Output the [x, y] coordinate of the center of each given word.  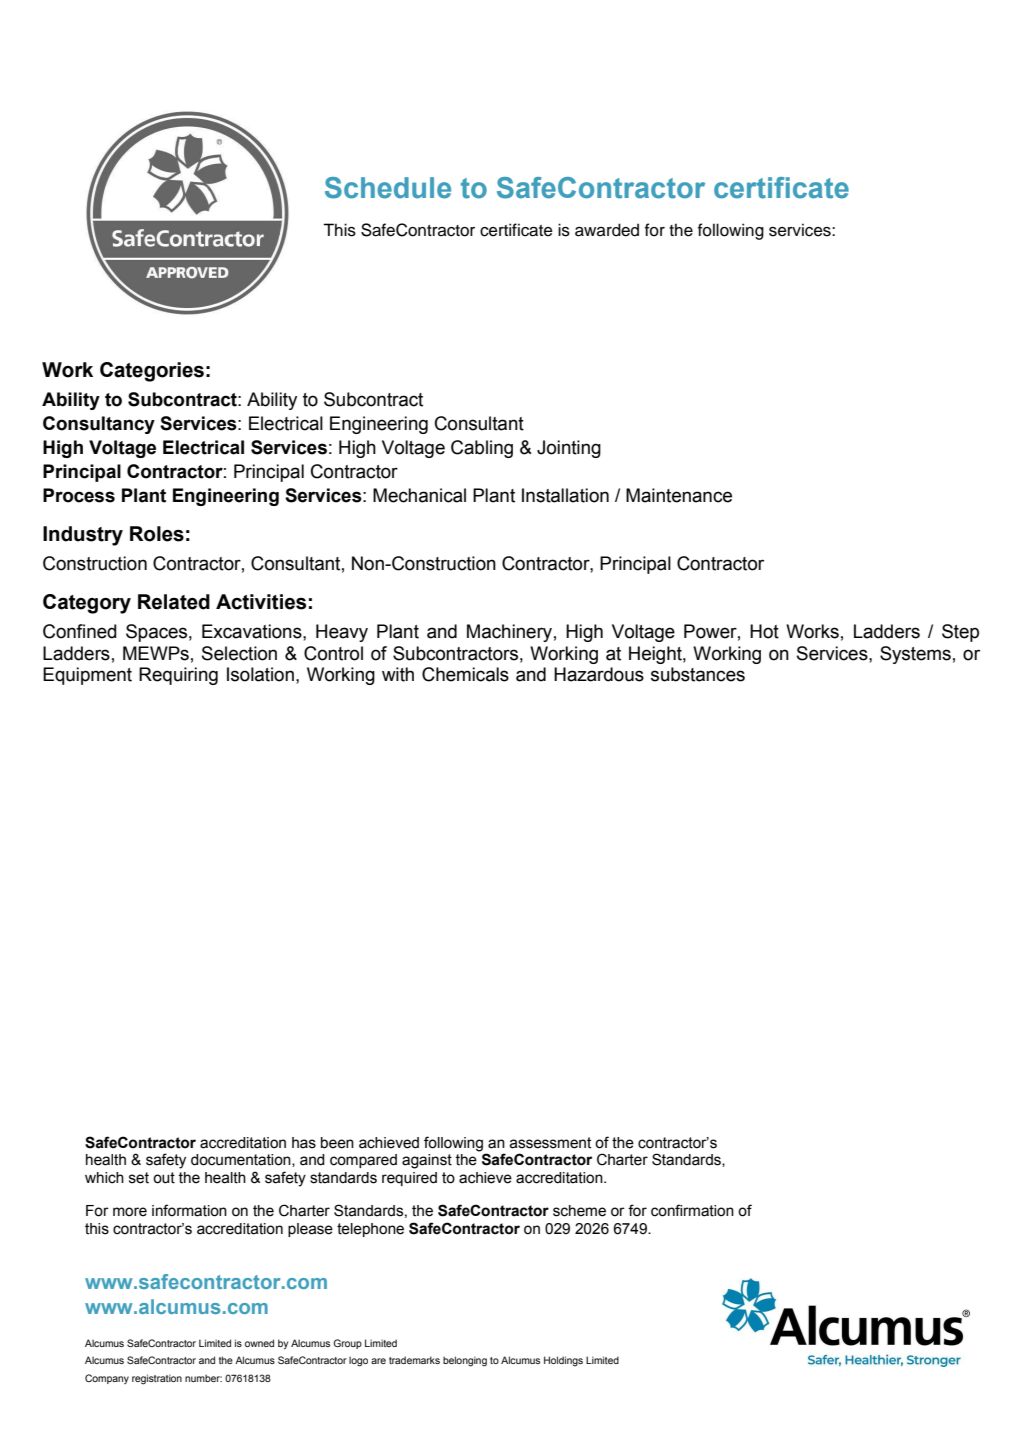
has [304, 1143]
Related [174, 602]
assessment [550, 1143]
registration [157, 1379]
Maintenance [679, 495]
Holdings [563, 1361]
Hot [764, 631]
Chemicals [465, 674]
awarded [607, 230]
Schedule [388, 188]
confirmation [692, 1210]
